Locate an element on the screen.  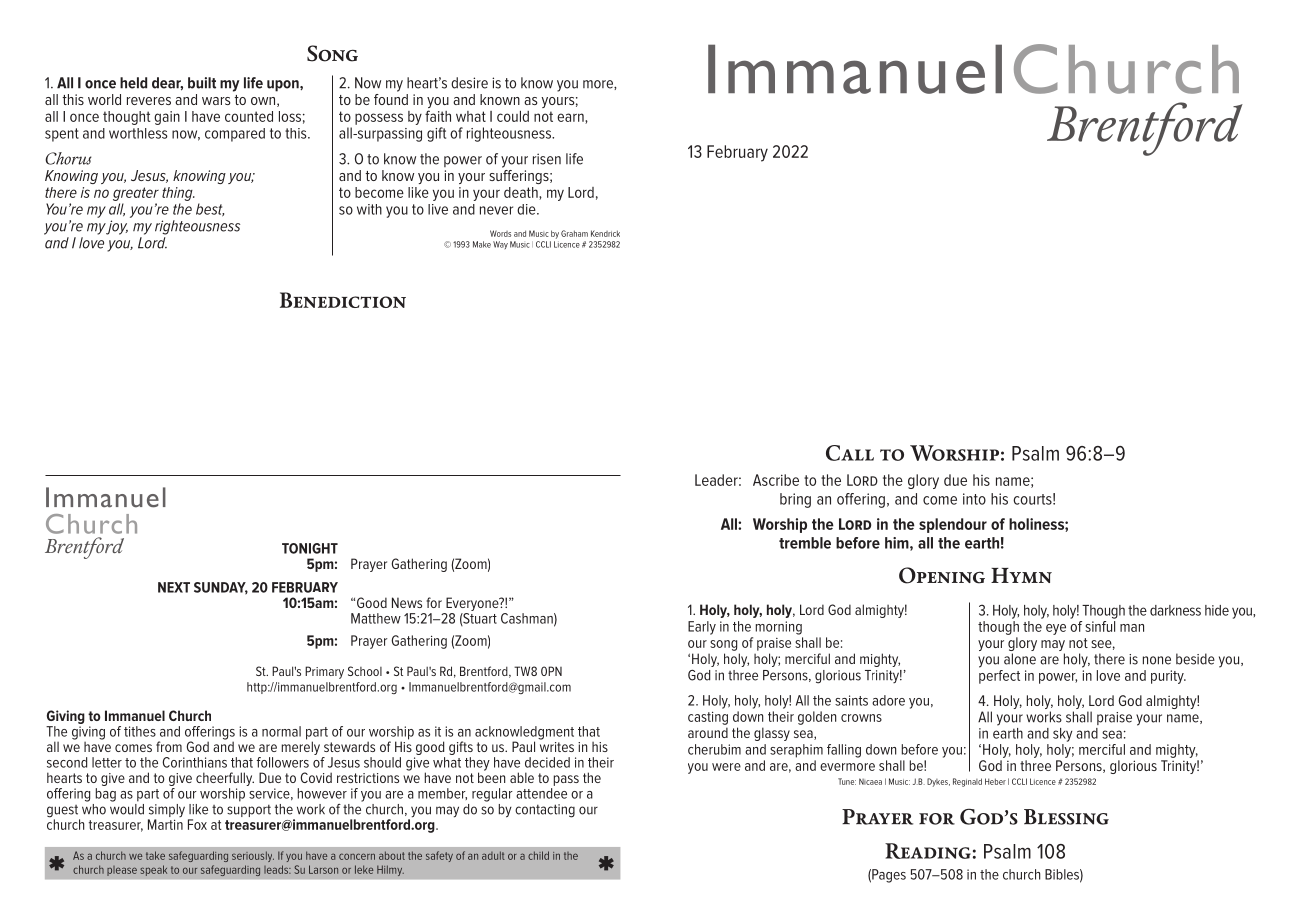
take is located at coordinates (155, 855).
